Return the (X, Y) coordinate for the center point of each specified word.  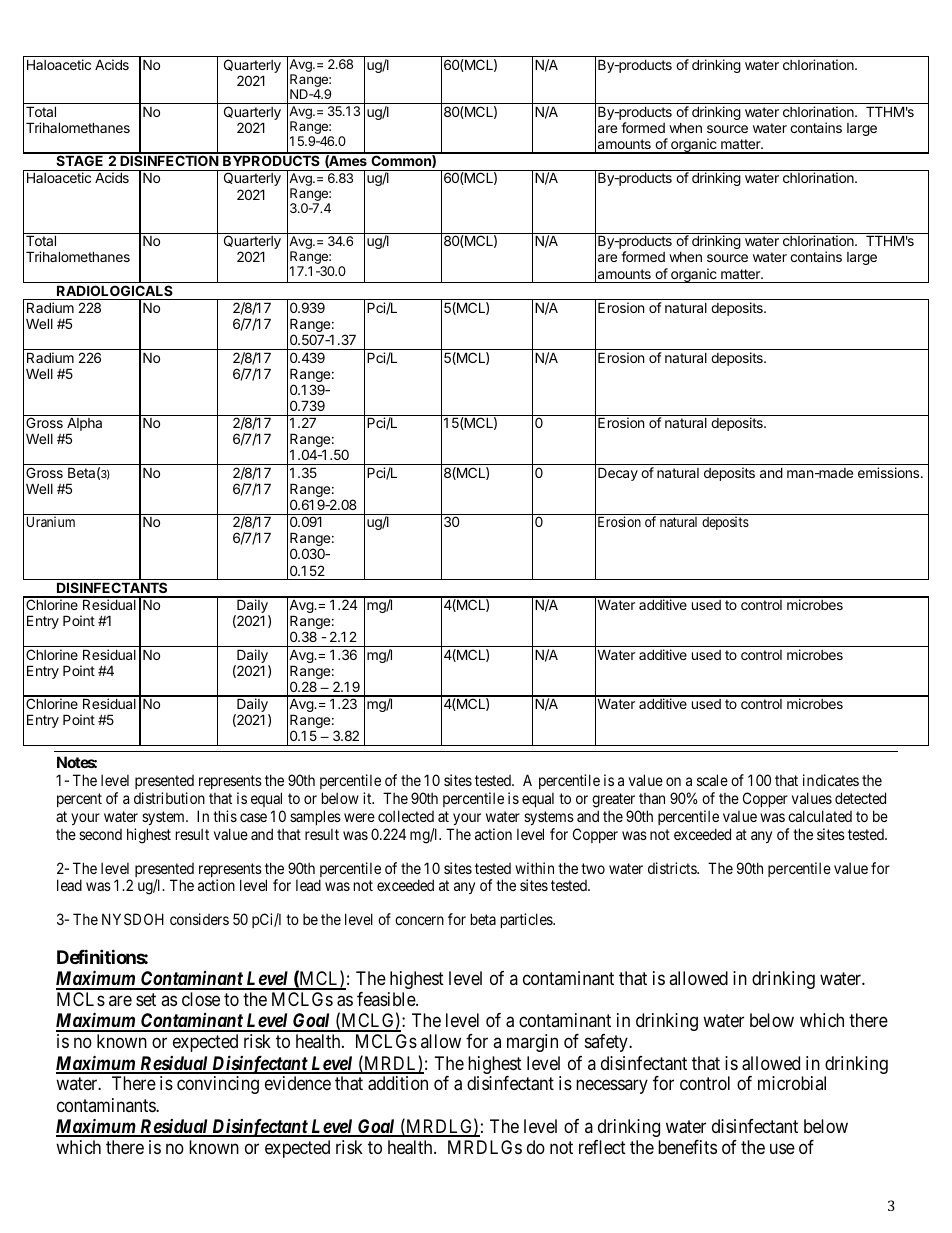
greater (613, 800)
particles (527, 920)
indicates (831, 780)
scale (712, 780)
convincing (218, 1085)
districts (673, 868)
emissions (890, 472)
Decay (618, 474)
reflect (602, 1147)
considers (199, 919)
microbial (792, 1083)
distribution (169, 798)
